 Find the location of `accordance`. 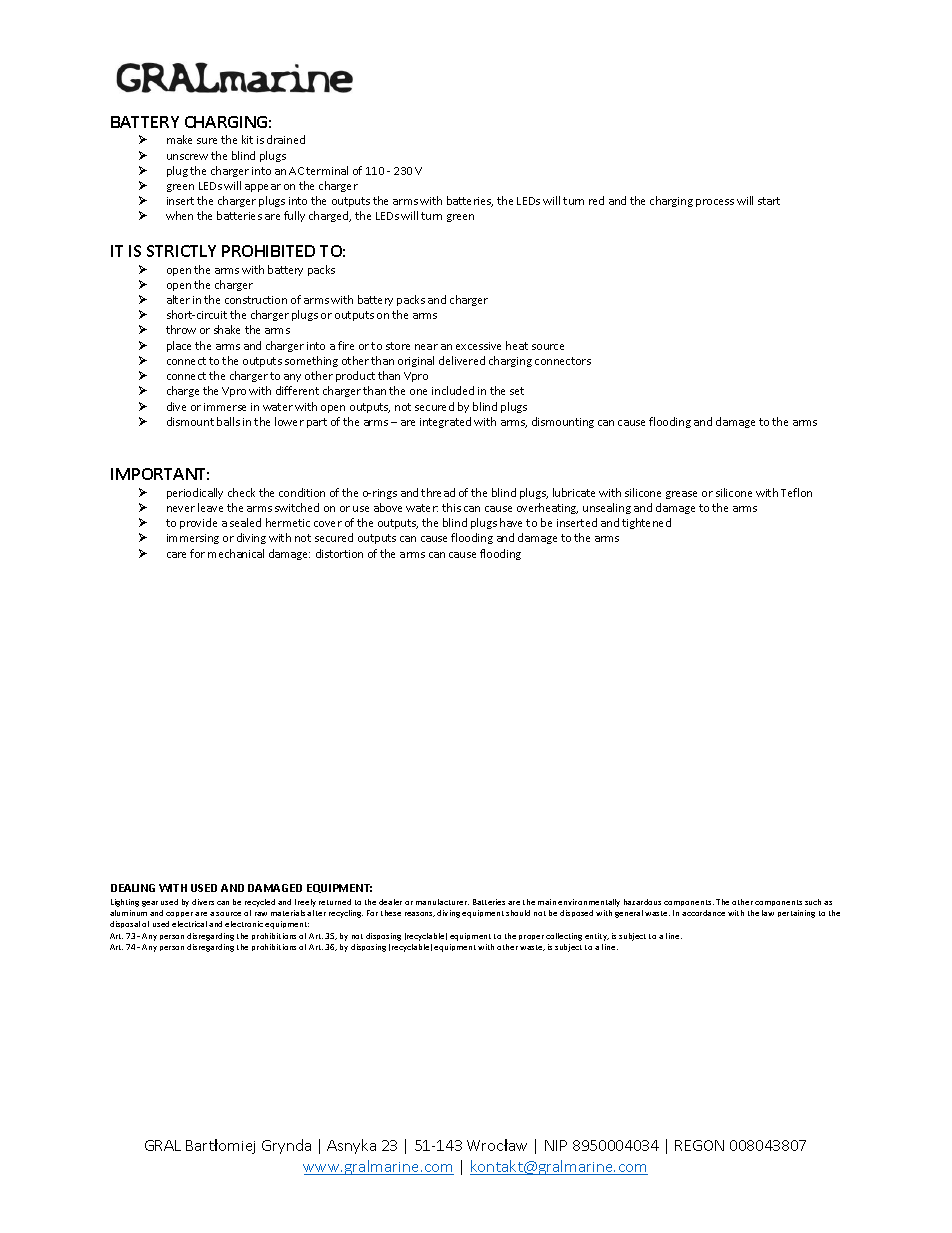

accordance is located at coordinates (703, 913).
